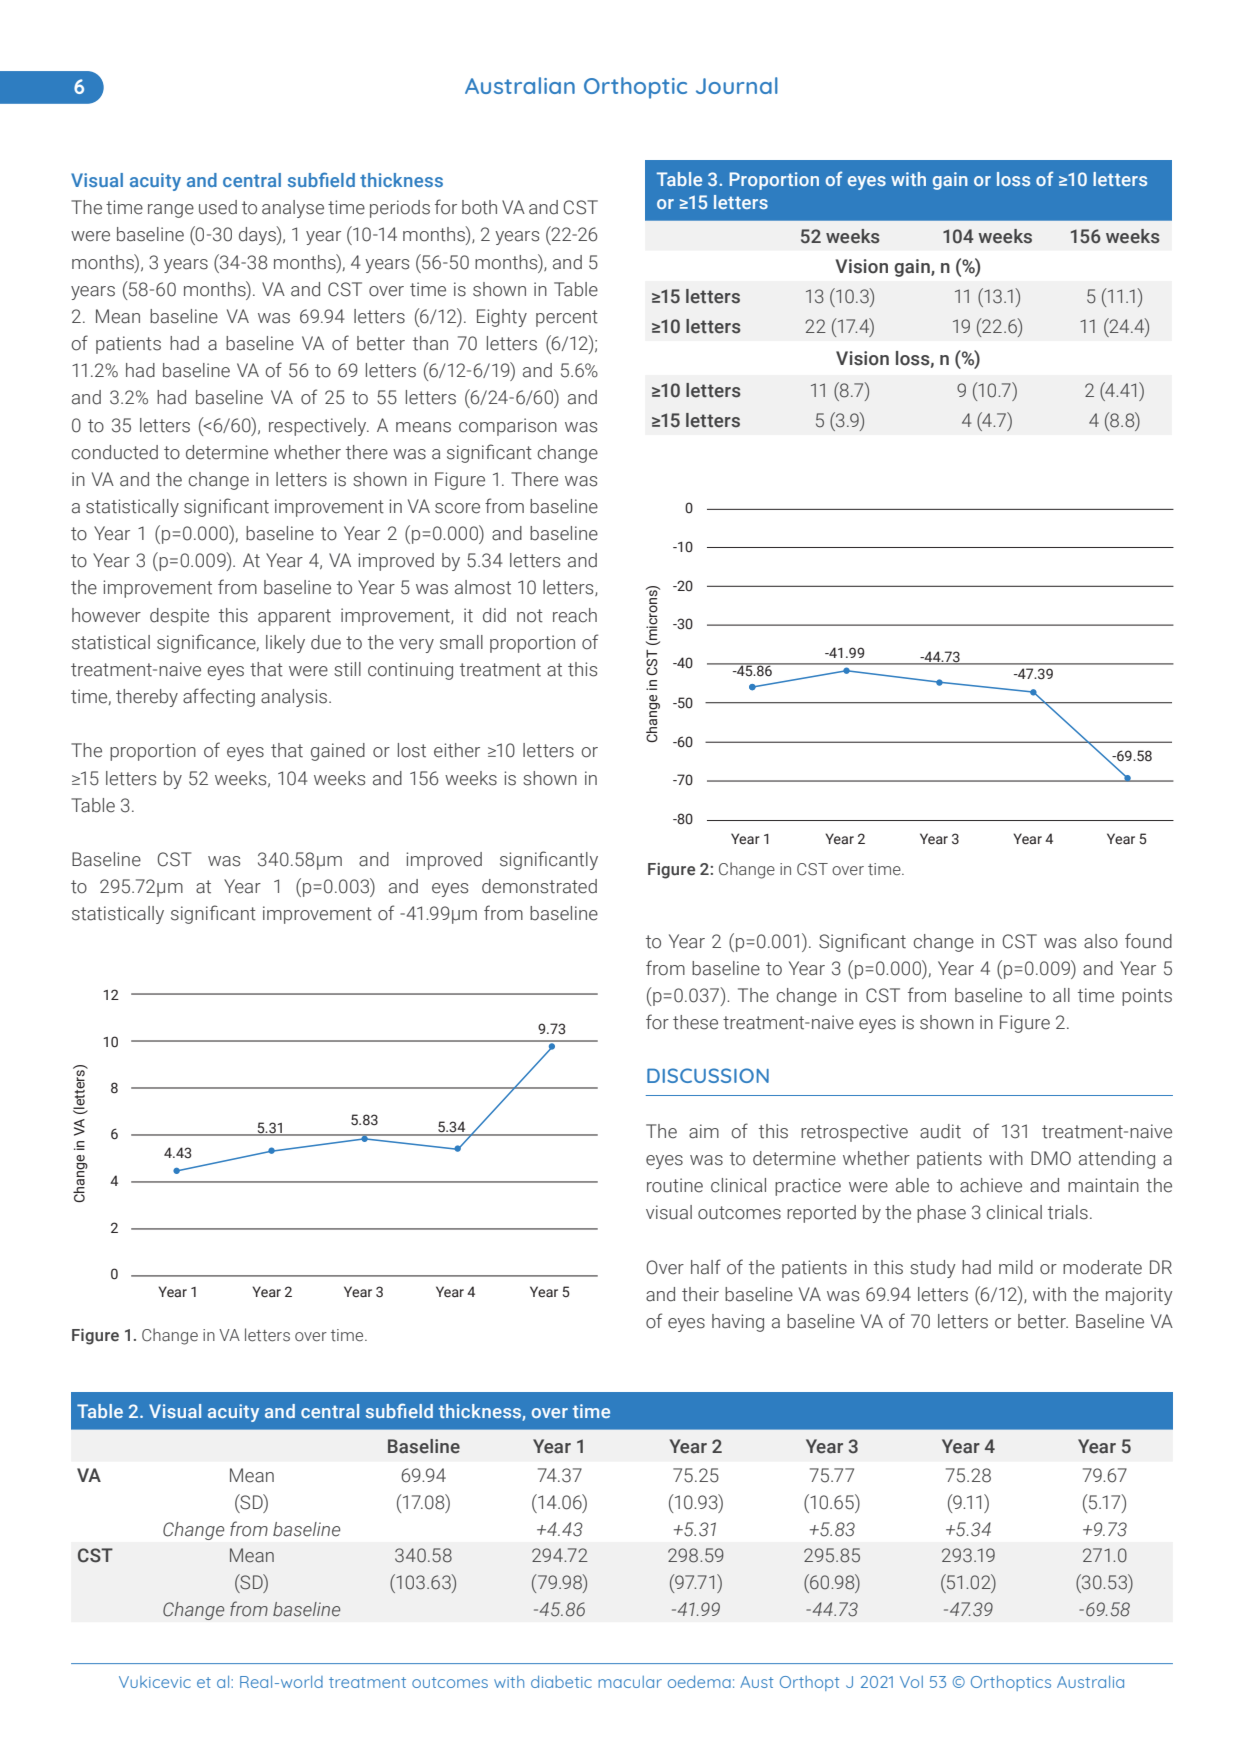 The image size is (1244, 1759). What do you see at coordinates (539, 886) in the screenshot?
I see `demonstrated` at bounding box center [539, 886].
